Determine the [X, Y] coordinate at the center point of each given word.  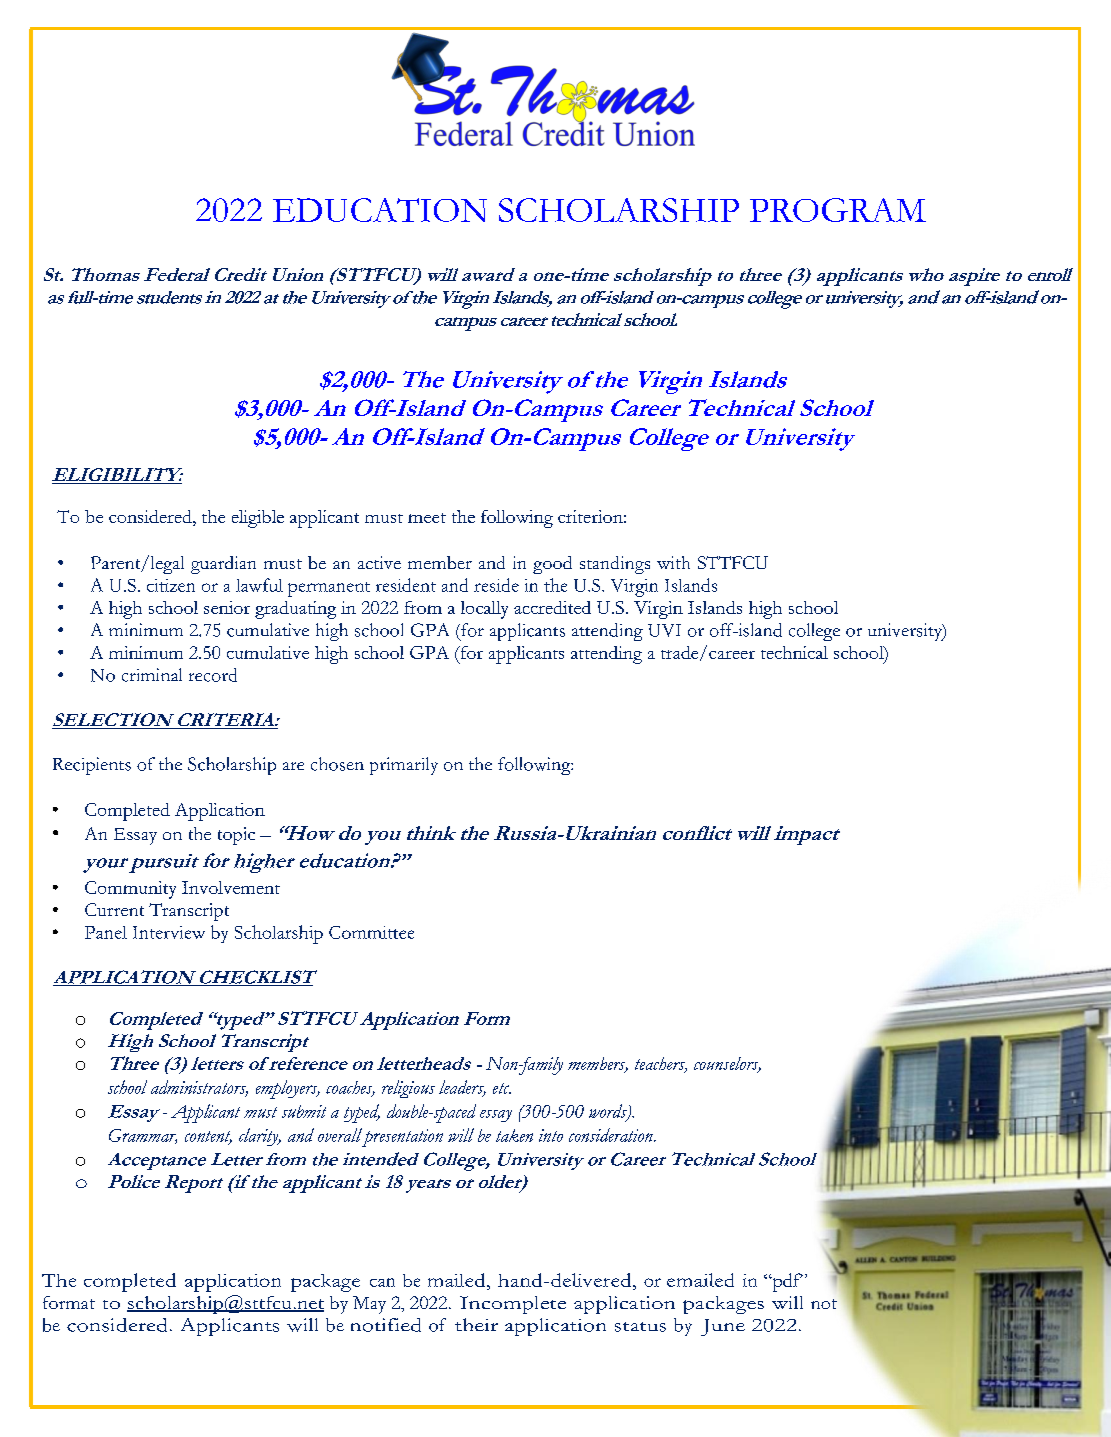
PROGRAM [838, 210]
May [369, 1305]
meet [427, 518]
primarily [404, 766]
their [476, 1324]
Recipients [92, 766]
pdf [786, 1282]
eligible [258, 519]
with [673, 562]
